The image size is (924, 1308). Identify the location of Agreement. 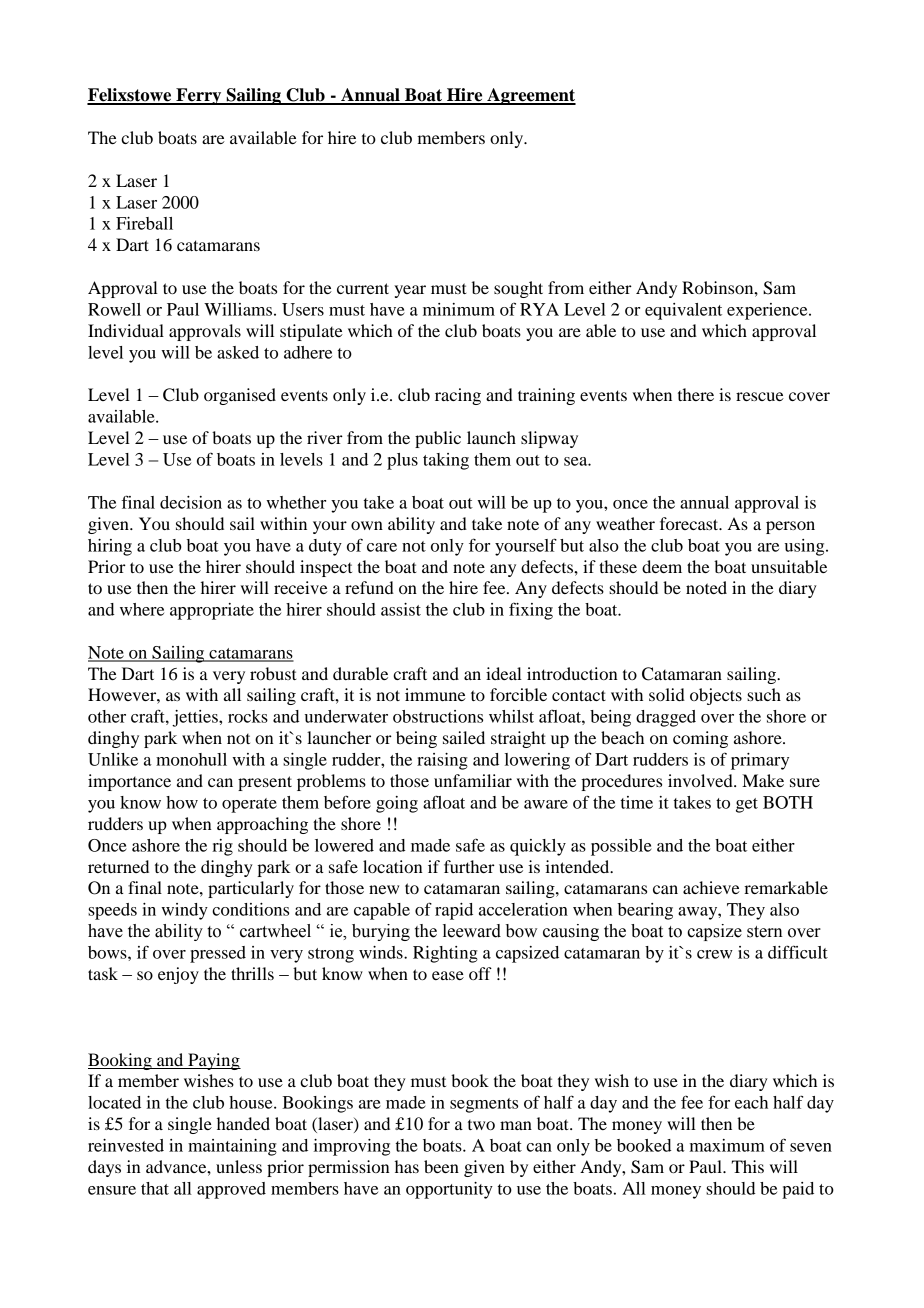
(530, 96).
